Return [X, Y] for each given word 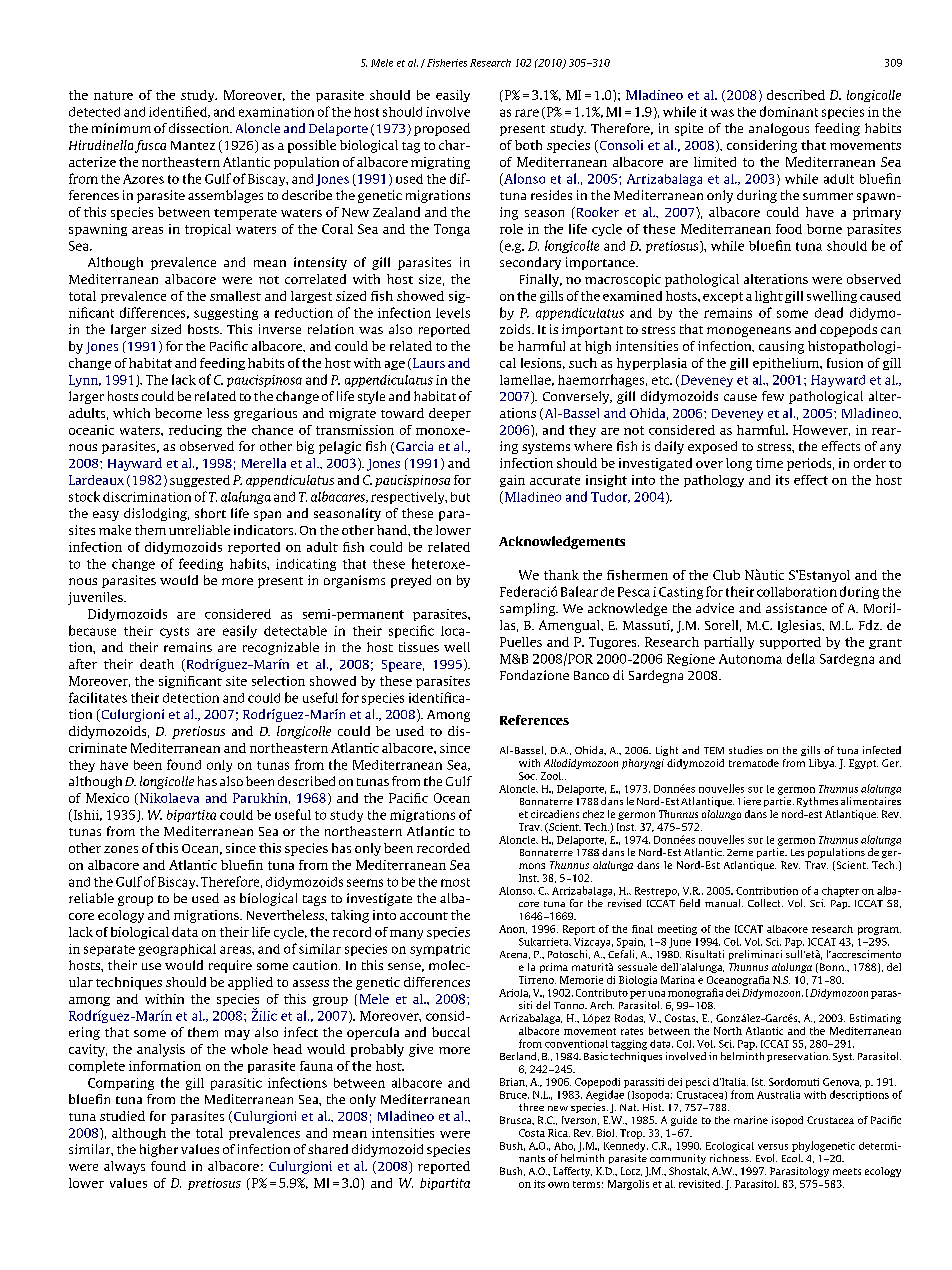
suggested [200, 481]
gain [512, 481]
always [124, 1167]
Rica [559, 1133]
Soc [528, 776]
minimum [121, 128]
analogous [779, 129]
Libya [822, 764]
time [769, 463]
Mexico [107, 798]
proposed [442, 129]
